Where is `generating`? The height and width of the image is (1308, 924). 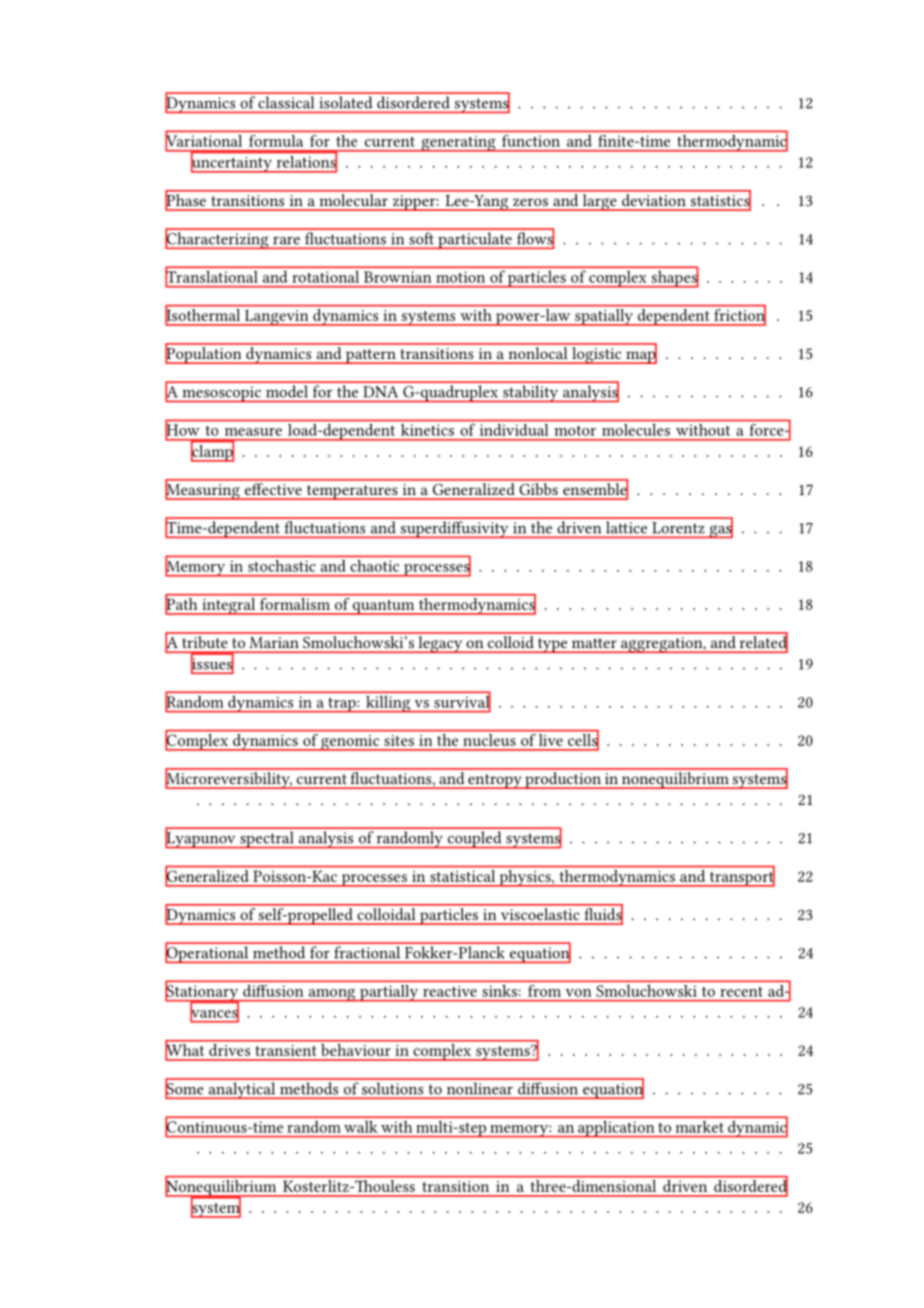 generating is located at coordinates (458, 144).
